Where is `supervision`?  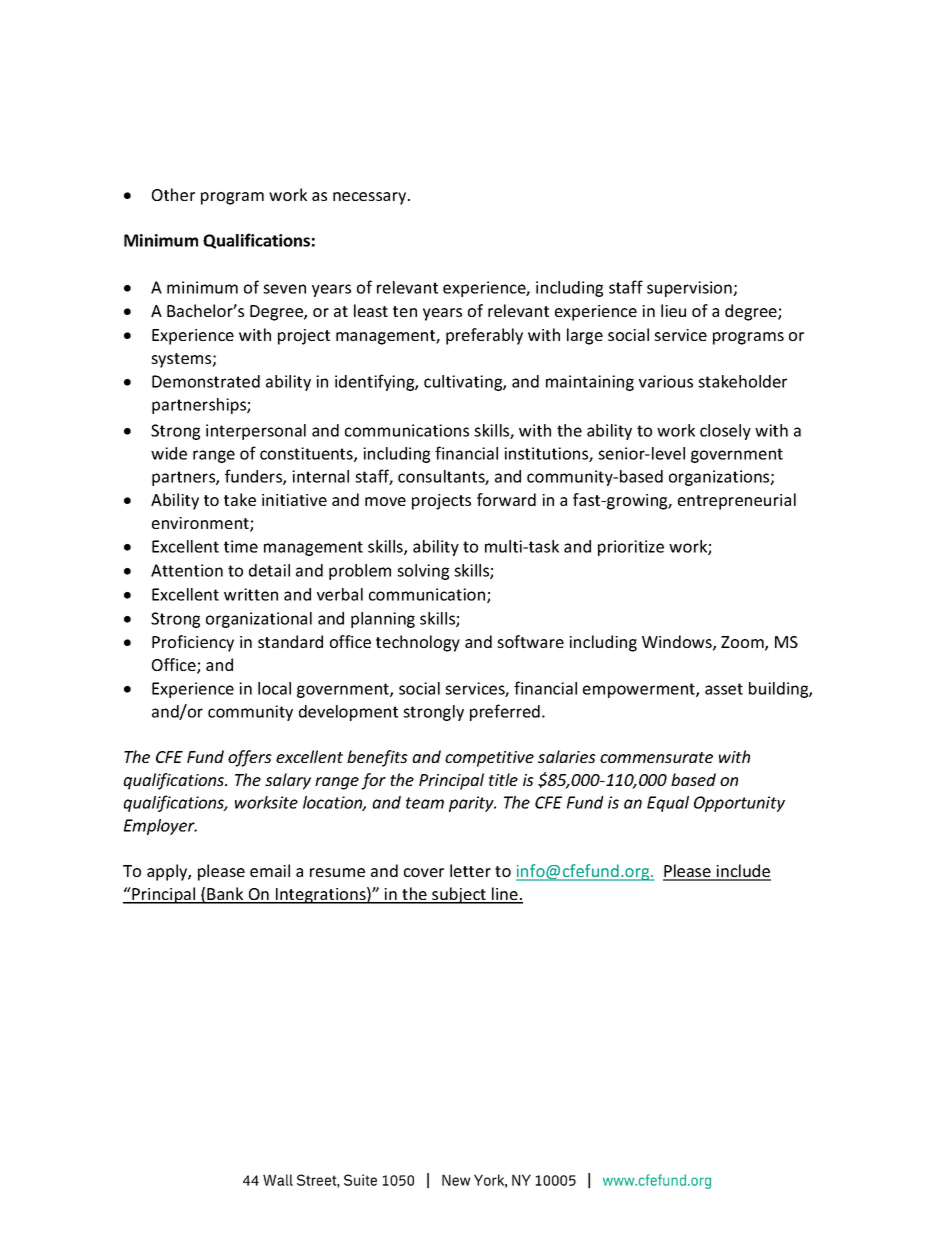 supervision is located at coordinates (690, 289).
